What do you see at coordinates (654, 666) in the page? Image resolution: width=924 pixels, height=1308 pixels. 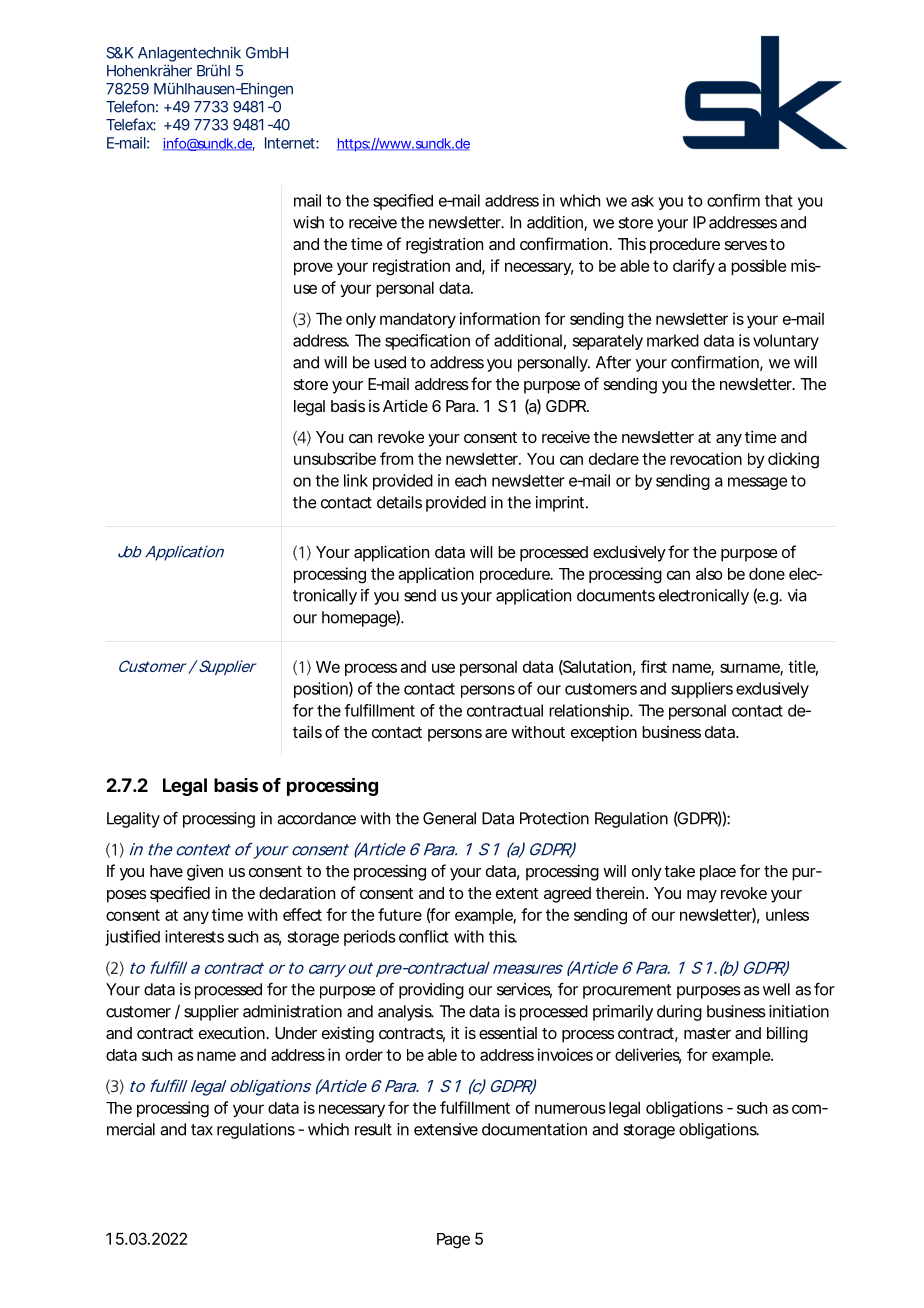 I see `first` at bounding box center [654, 666].
